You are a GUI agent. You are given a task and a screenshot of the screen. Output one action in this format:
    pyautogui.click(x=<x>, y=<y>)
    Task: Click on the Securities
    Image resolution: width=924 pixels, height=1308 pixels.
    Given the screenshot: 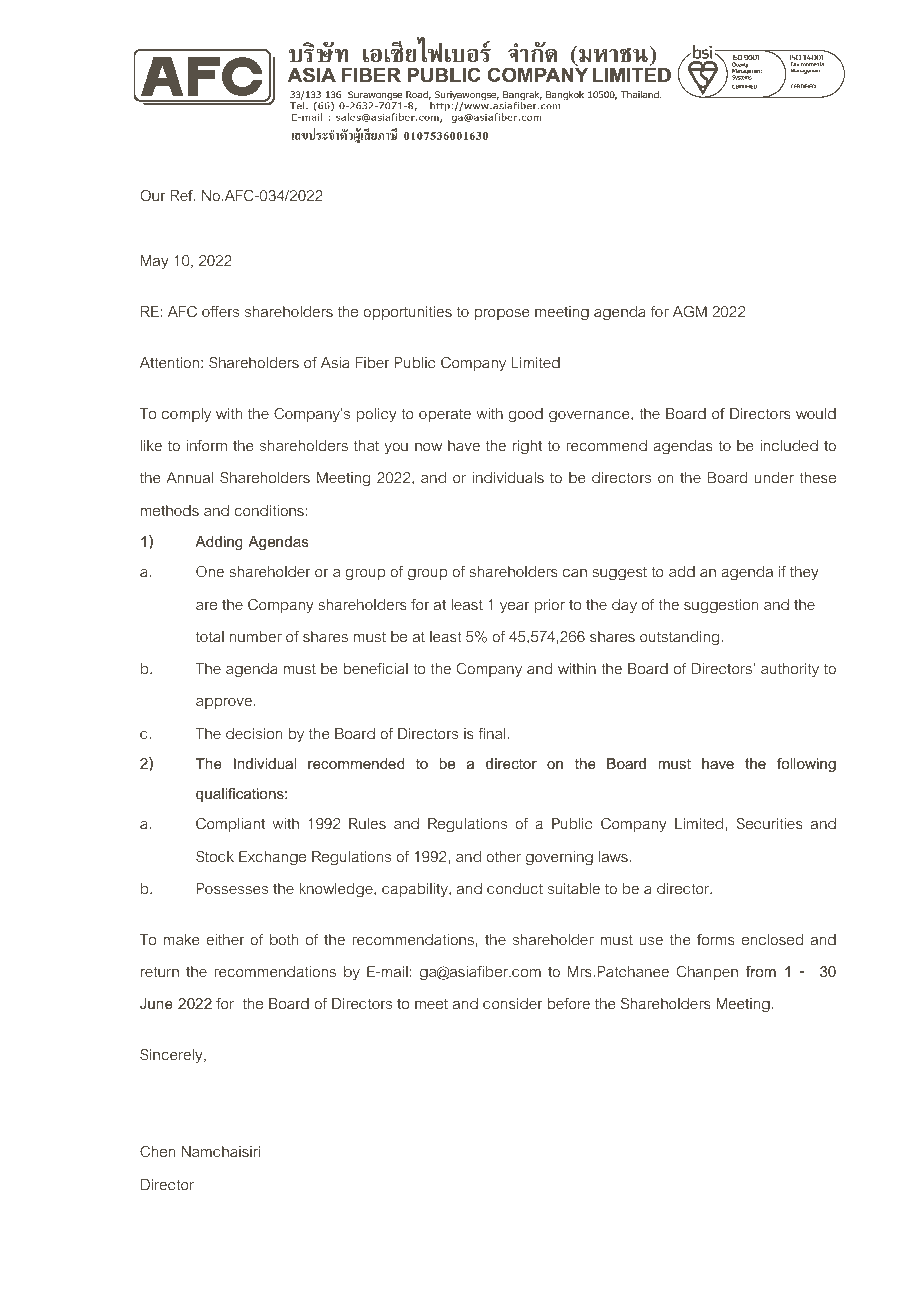 What is the action you would take?
    pyautogui.click(x=770, y=823)
